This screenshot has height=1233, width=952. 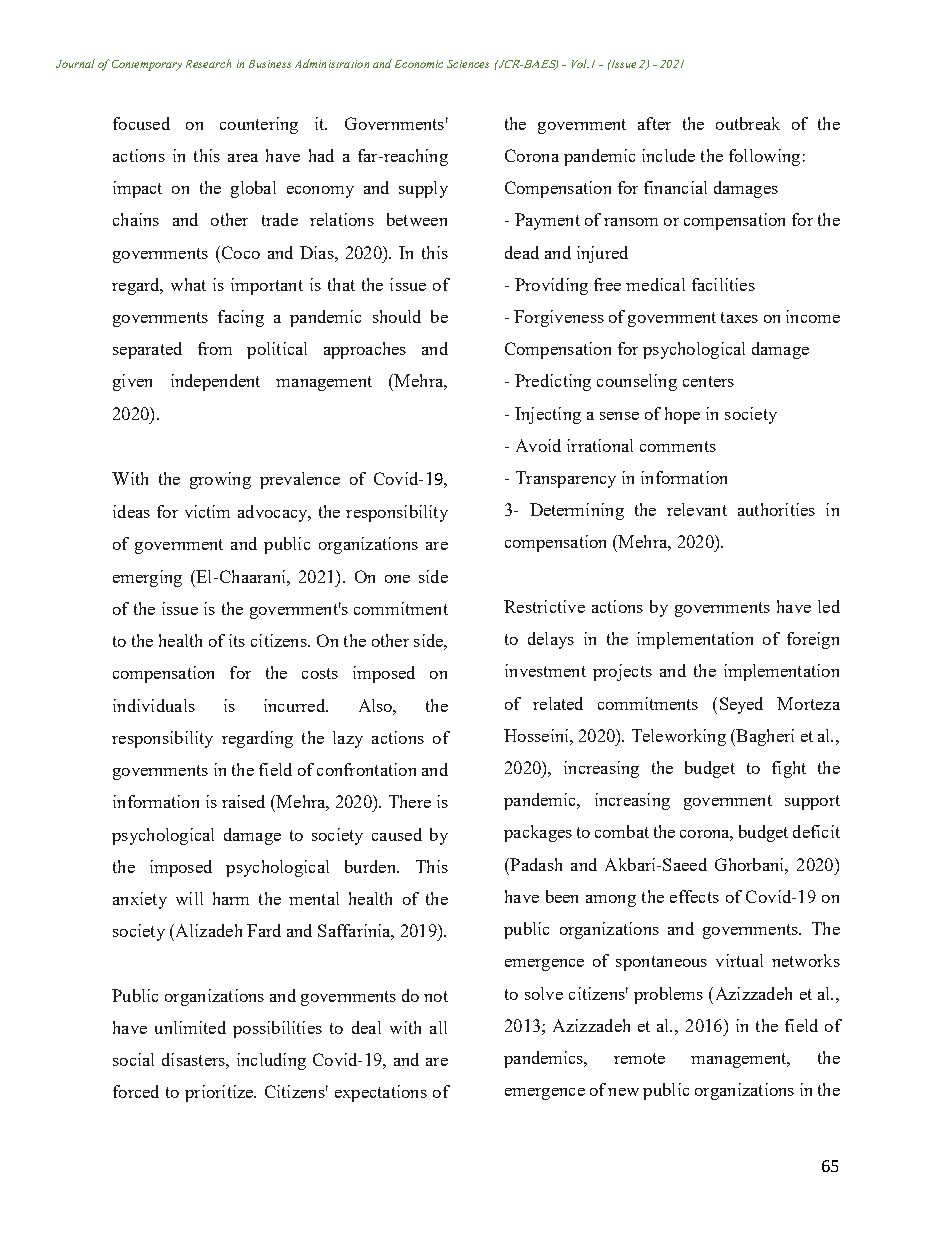 I want to click on Contemporary, so click(x=147, y=65).
